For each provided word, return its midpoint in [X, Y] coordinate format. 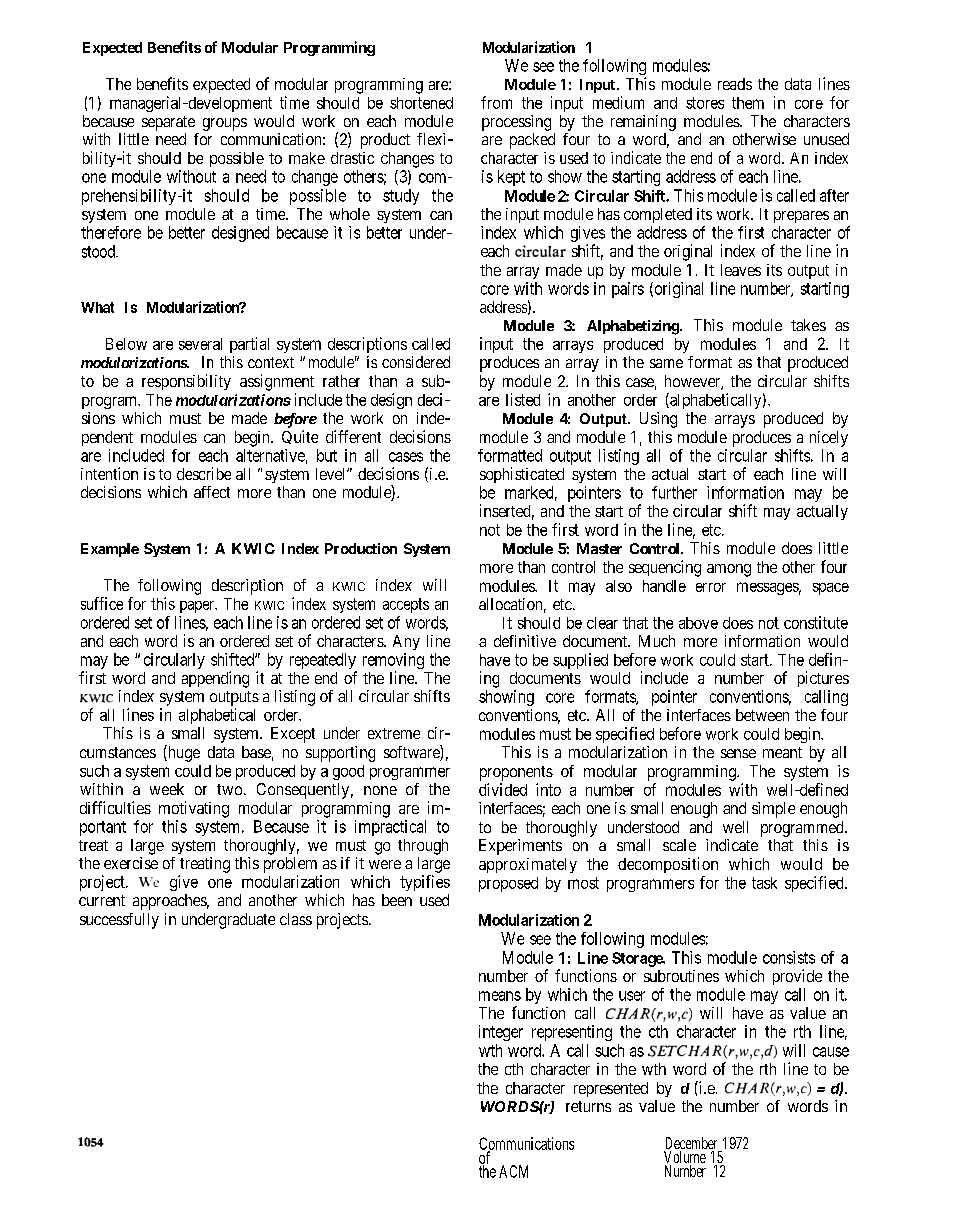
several [200, 344]
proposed [508, 884]
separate [168, 123]
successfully [119, 921]
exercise [131, 863]
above [698, 623]
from [496, 102]
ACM [513, 1171]
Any [406, 642]
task [764, 883]
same [666, 363]
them [748, 103]
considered [416, 362]
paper [198, 607]
